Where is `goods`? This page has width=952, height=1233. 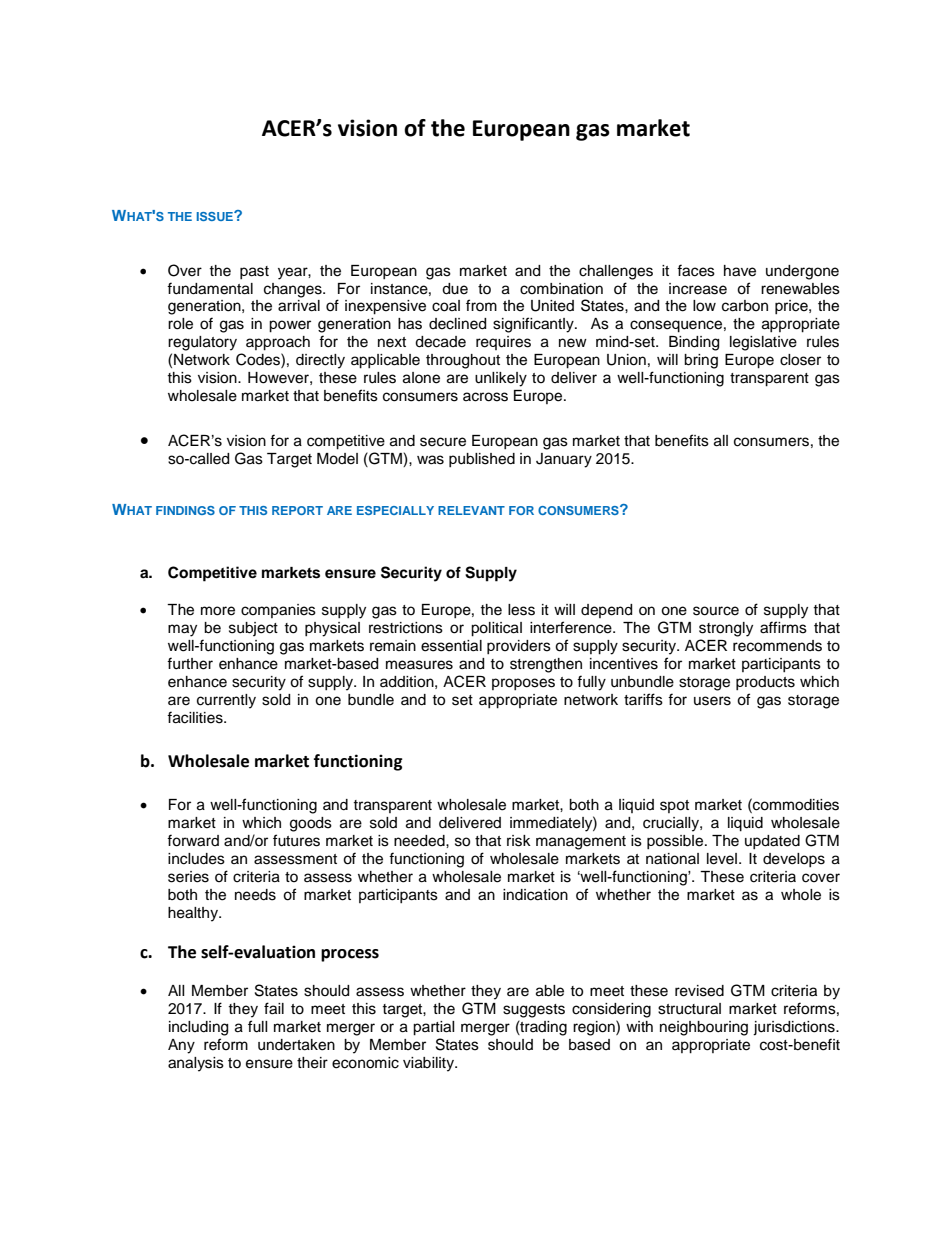
goods is located at coordinates (311, 824).
